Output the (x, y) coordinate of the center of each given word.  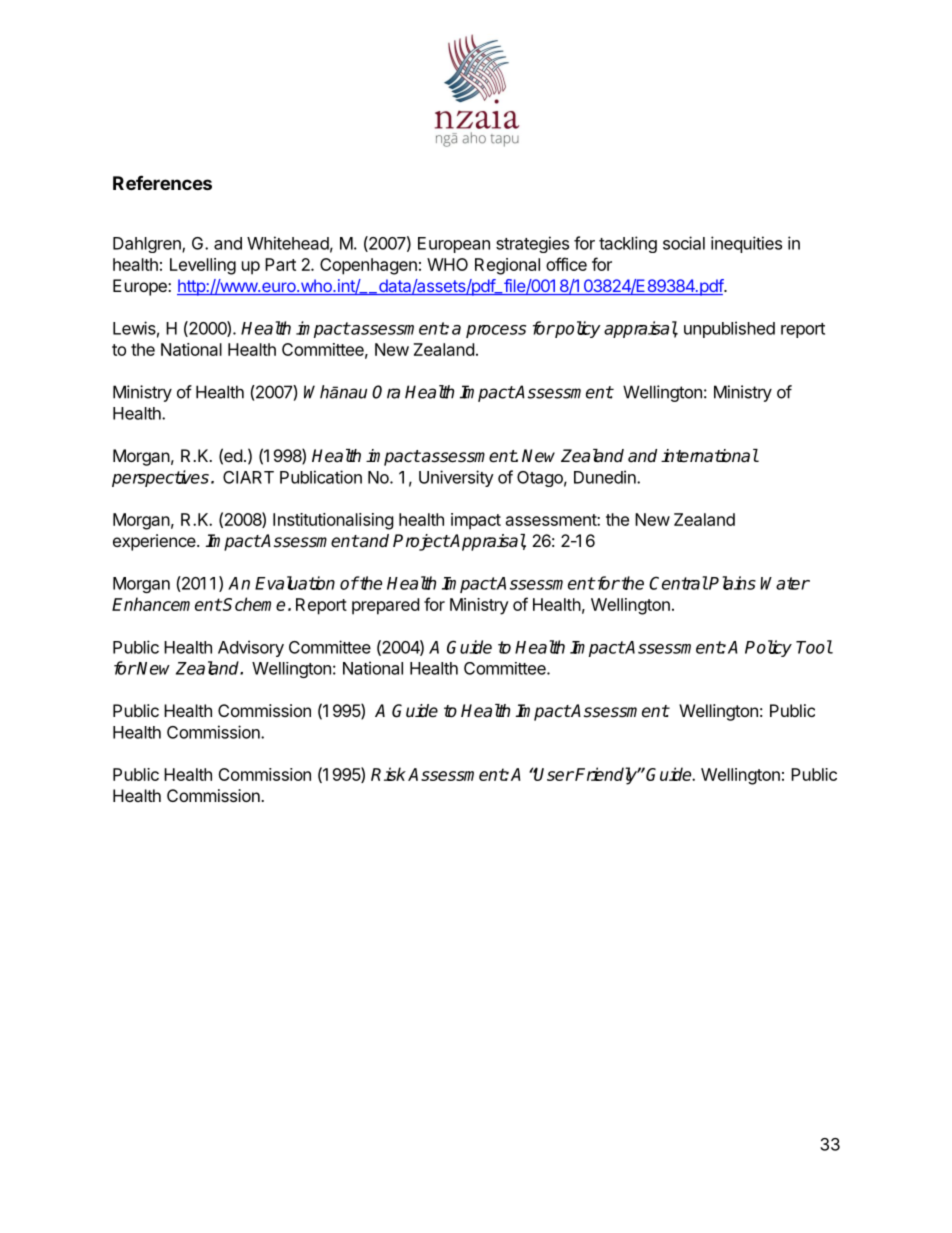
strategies (532, 244)
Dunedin (606, 477)
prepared (385, 606)
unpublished (729, 329)
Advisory (251, 648)
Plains (731, 583)
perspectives (160, 478)
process (496, 331)
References (162, 182)
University (456, 478)
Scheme (253, 604)
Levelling (203, 266)
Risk (388, 774)
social (684, 243)
